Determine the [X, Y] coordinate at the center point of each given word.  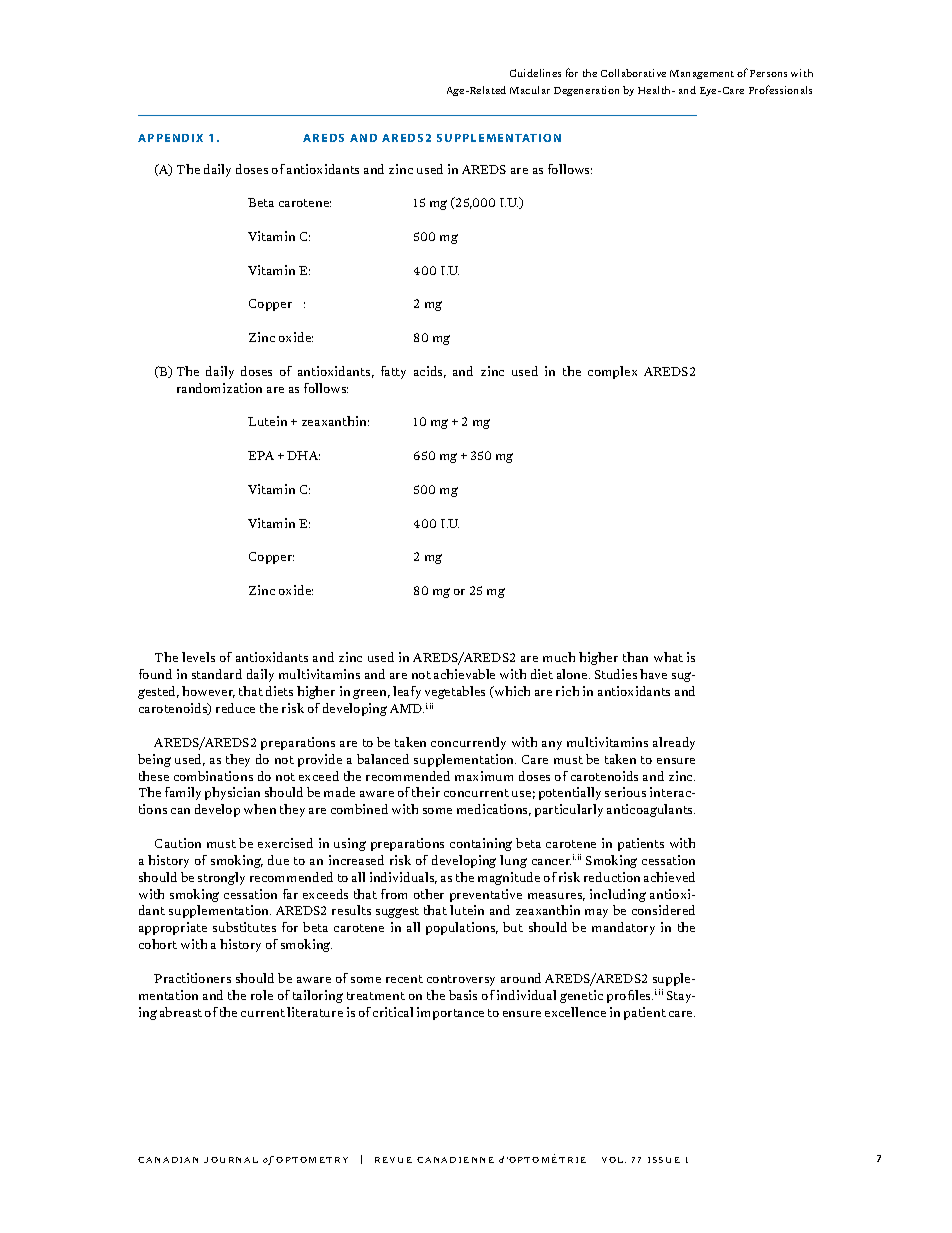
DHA [303, 455]
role [262, 995]
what [668, 657]
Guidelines [535, 73]
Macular [530, 90]
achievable [464, 674]
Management [702, 74]
